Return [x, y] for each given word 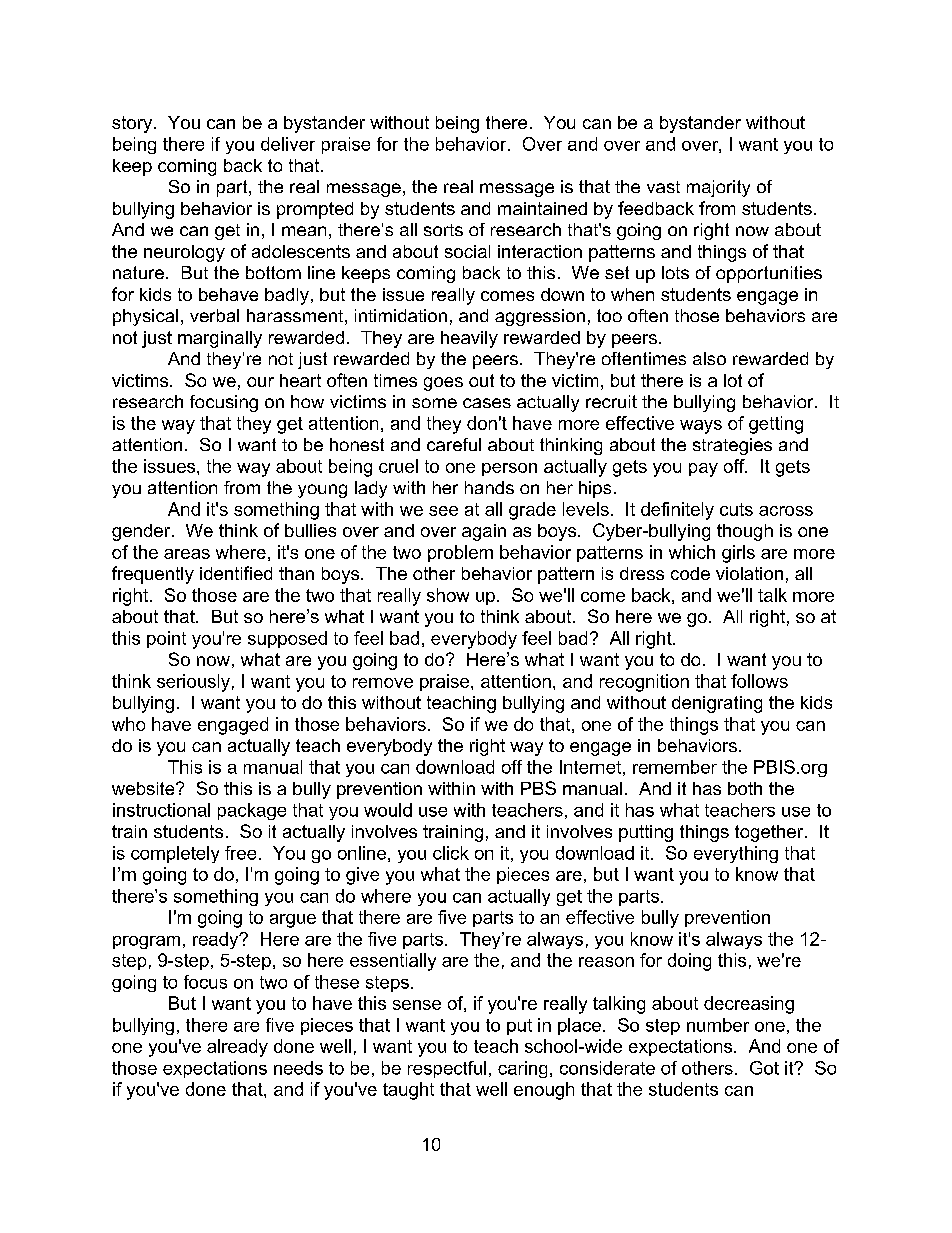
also [709, 358]
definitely [677, 511]
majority [718, 188]
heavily [469, 339]
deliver [288, 144]
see [443, 511]
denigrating [717, 704]
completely [175, 854]
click [451, 853]
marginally [220, 339]
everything [736, 854]
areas [187, 554]
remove [383, 683]
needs [298, 1068]
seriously [193, 683]
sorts [443, 230]
